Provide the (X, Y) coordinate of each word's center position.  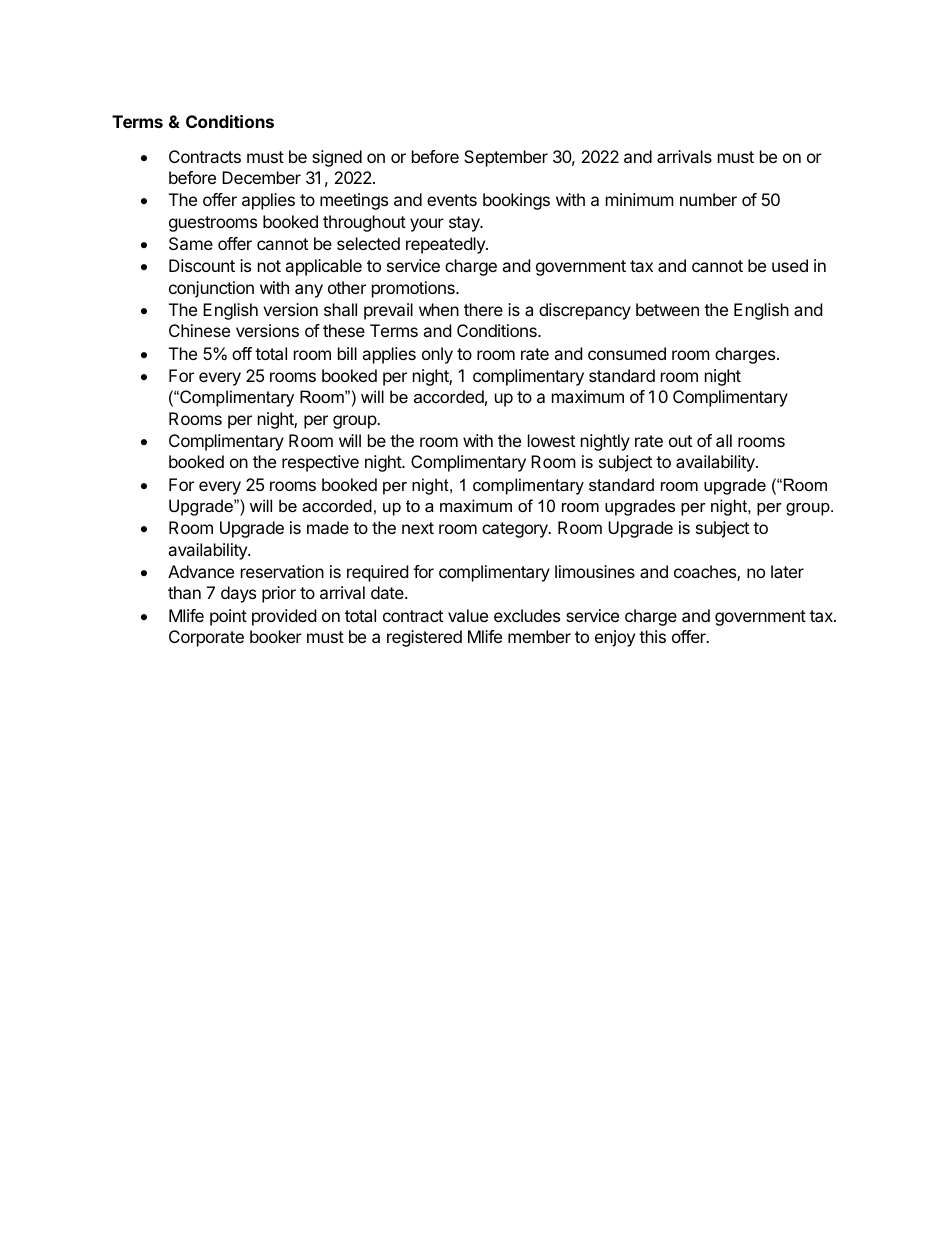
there (483, 309)
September (506, 158)
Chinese (199, 330)
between (667, 309)
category (516, 530)
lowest (551, 440)
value (468, 615)
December (261, 177)
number (708, 199)
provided (284, 617)
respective (320, 463)
